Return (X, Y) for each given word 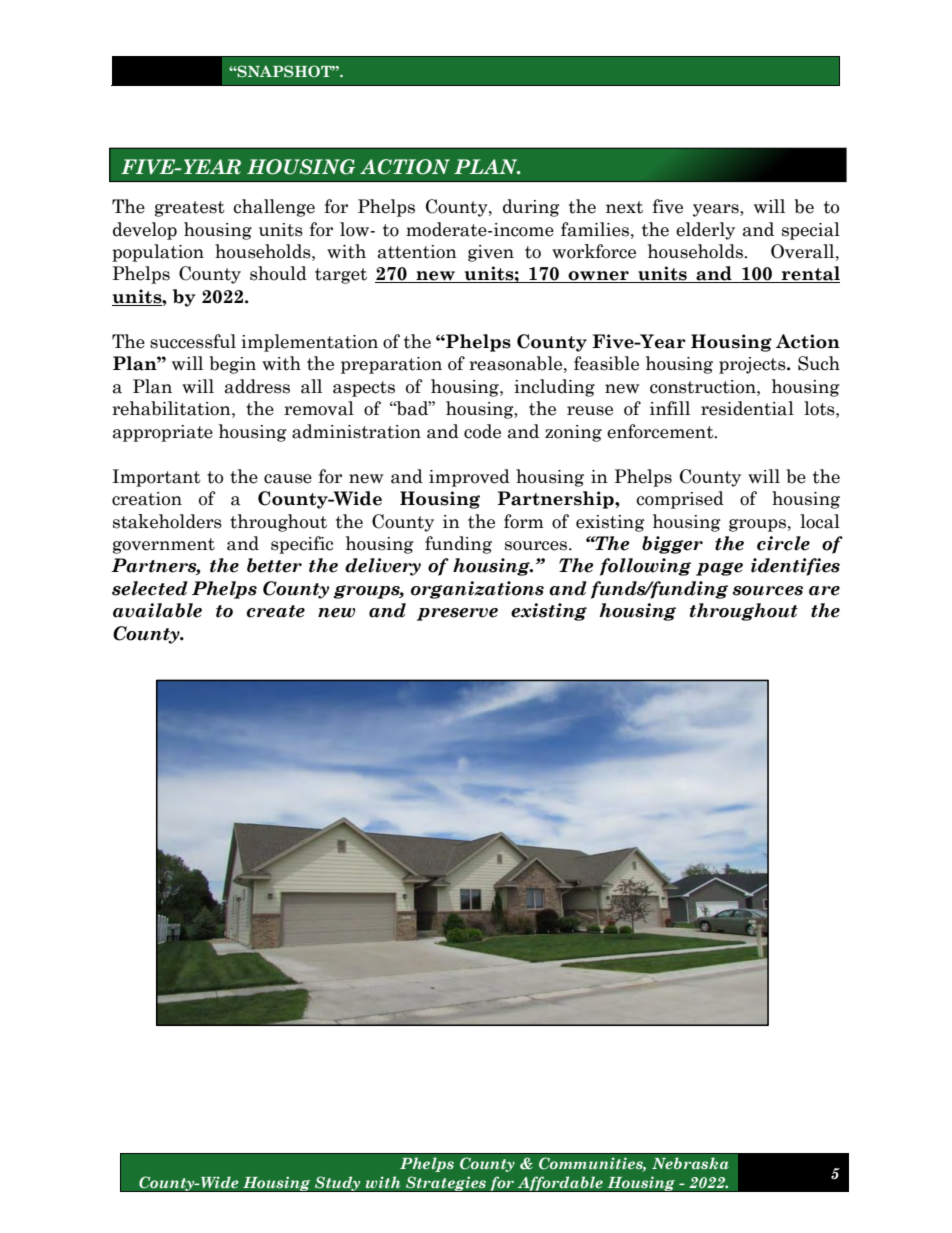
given (491, 253)
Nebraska (690, 1163)
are (824, 591)
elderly (705, 231)
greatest (190, 209)
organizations (477, 590)
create (275, 611)
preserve (457, 614)
